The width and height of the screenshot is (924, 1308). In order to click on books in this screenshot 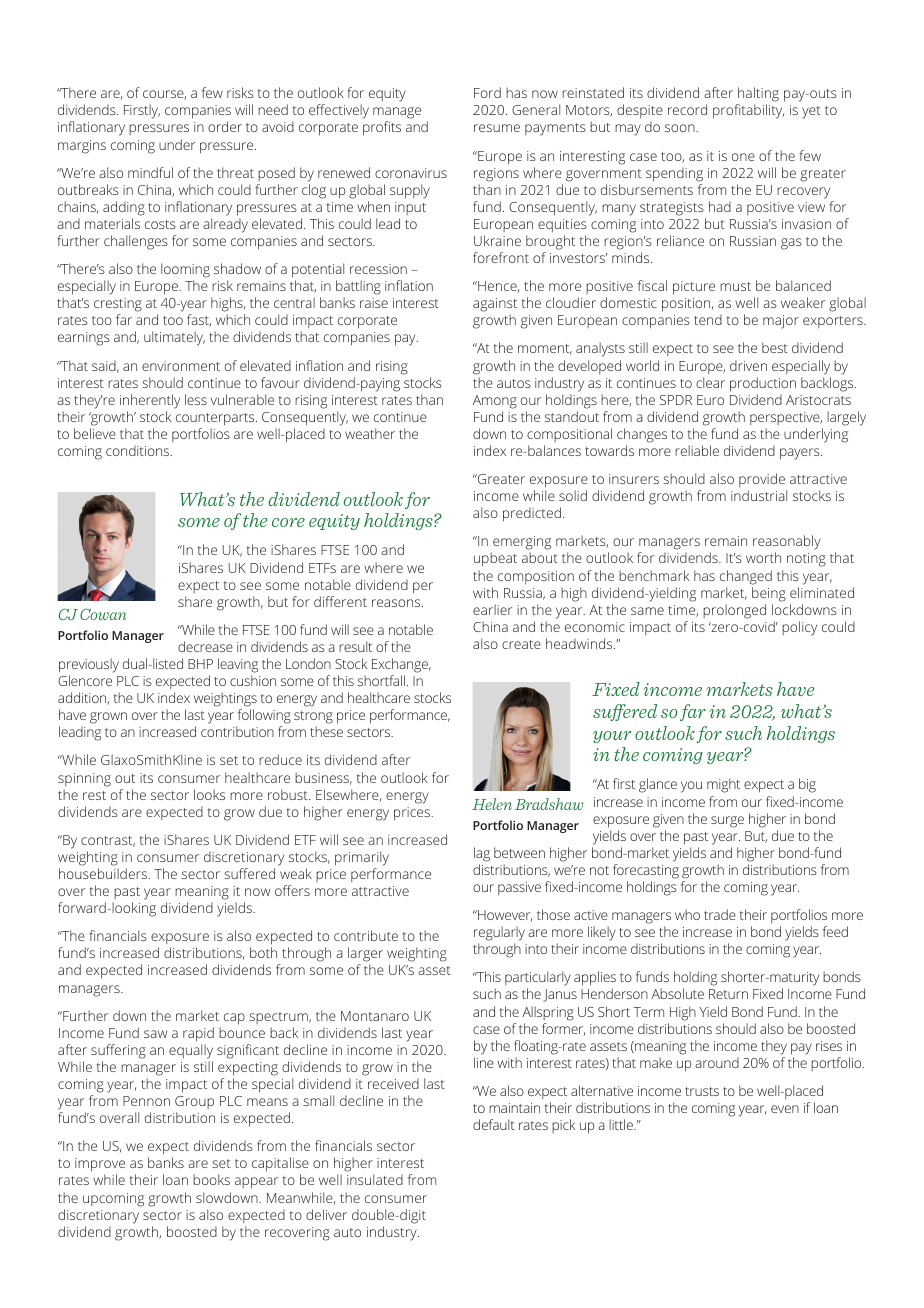, I will do `click(211, 1179)`.
